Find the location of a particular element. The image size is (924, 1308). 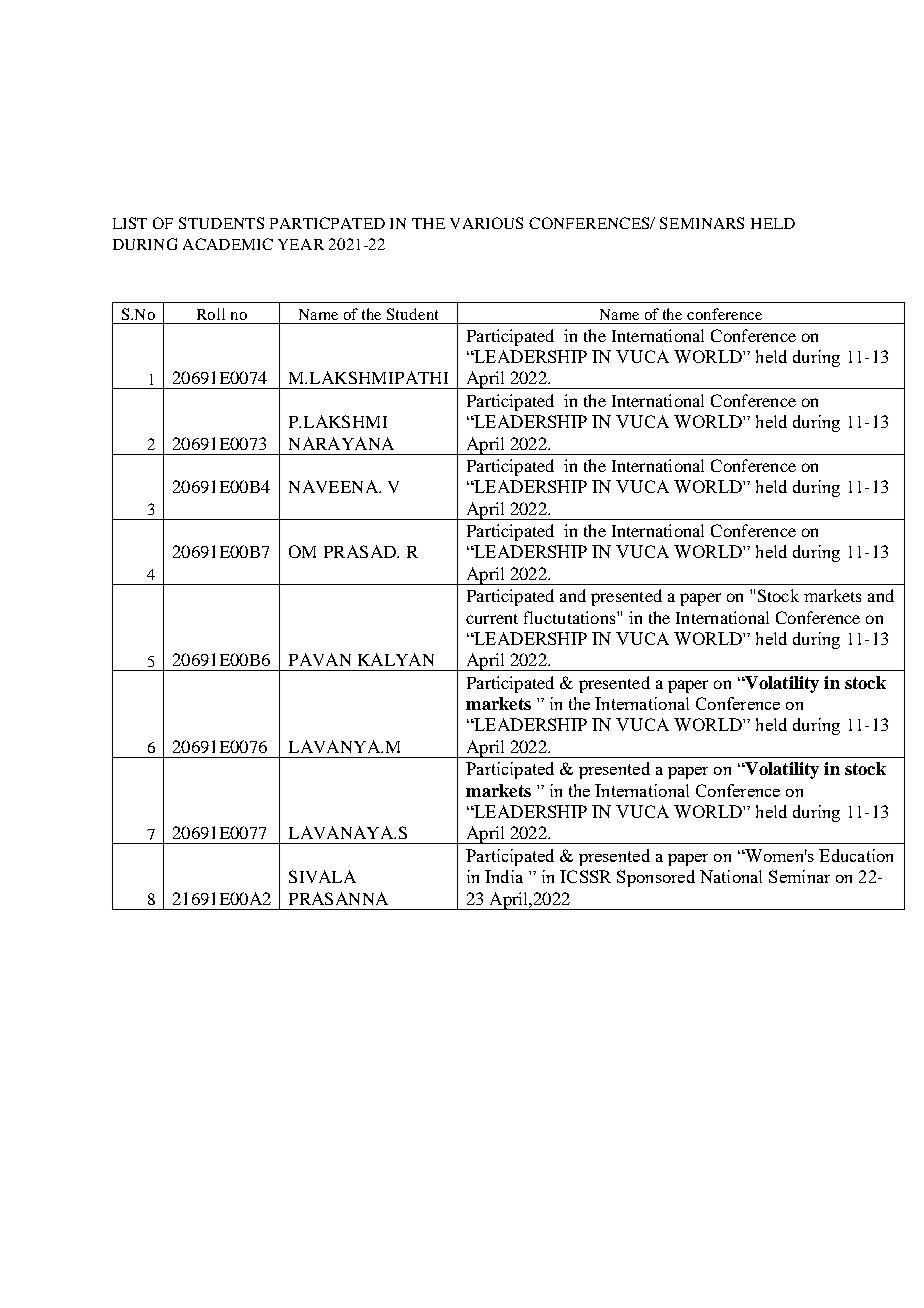

ACADEMIC is located at coordinates (228, 244).
